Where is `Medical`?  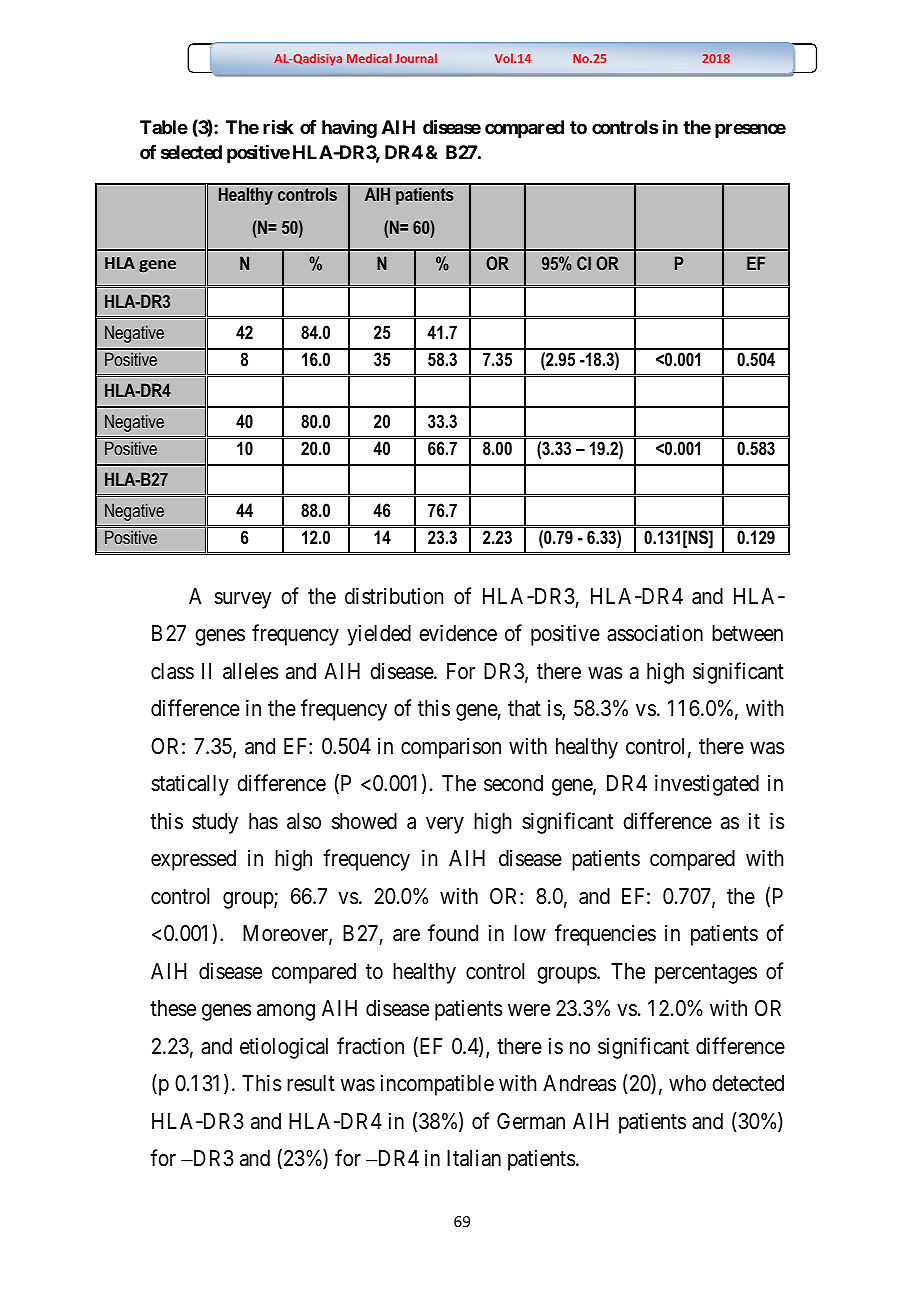 Medical is located at coordinates (369, 58).
